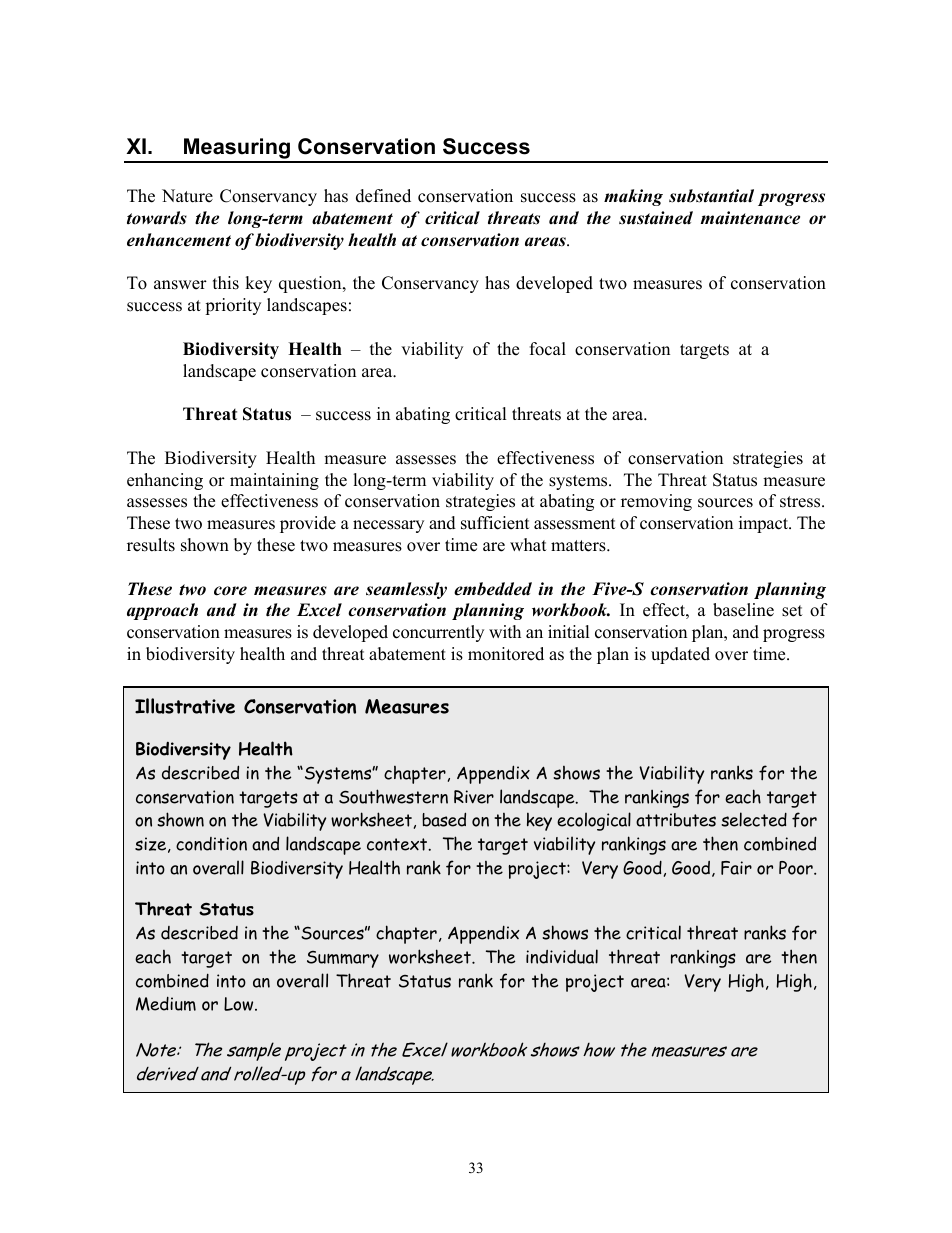  What do you see at coordinates (237, 150) in the screenshot?
I see `Measuring` at bounding box center [237, 150].
